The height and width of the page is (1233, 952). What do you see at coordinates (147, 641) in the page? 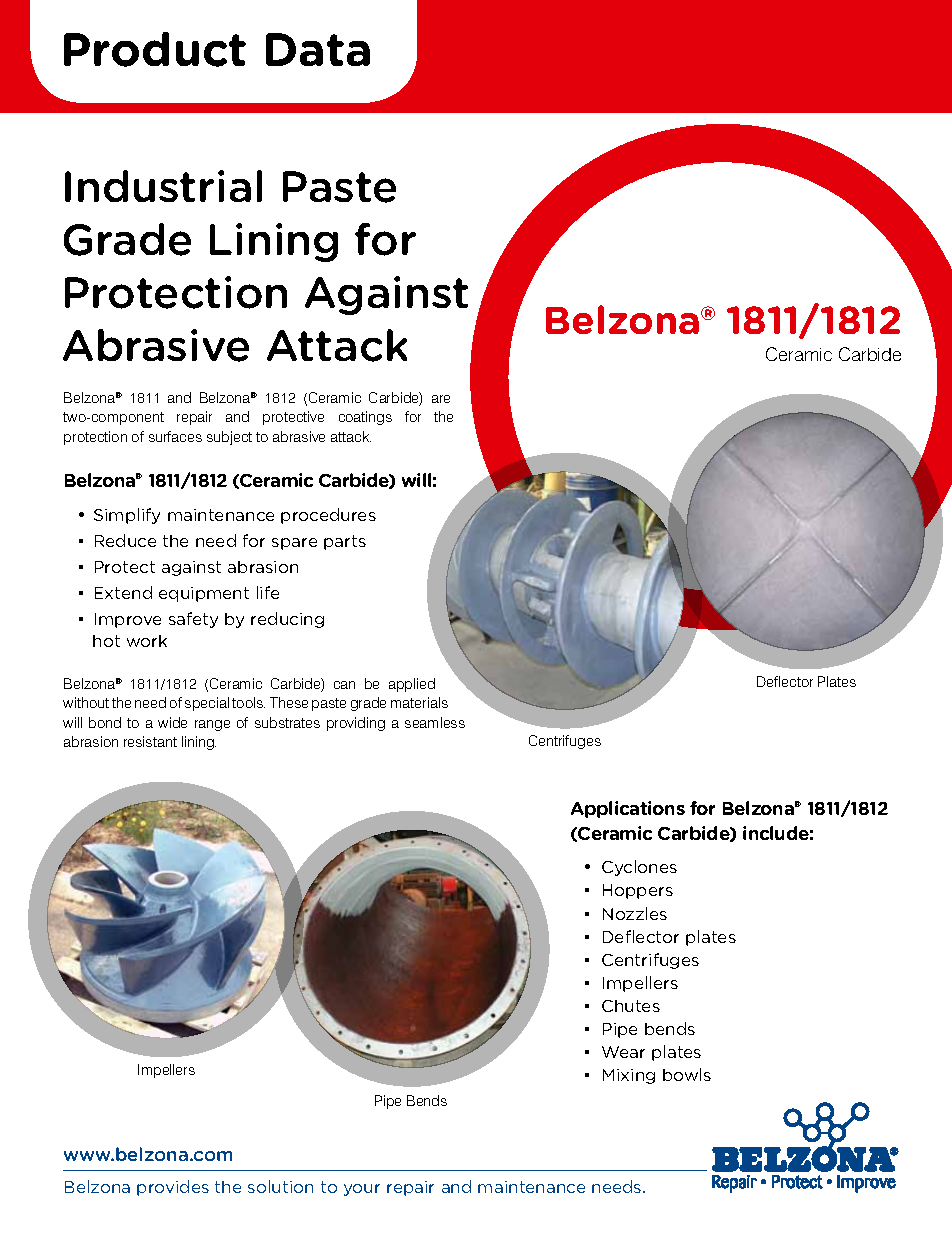
I see `work` at bounding box center [147, 641].
